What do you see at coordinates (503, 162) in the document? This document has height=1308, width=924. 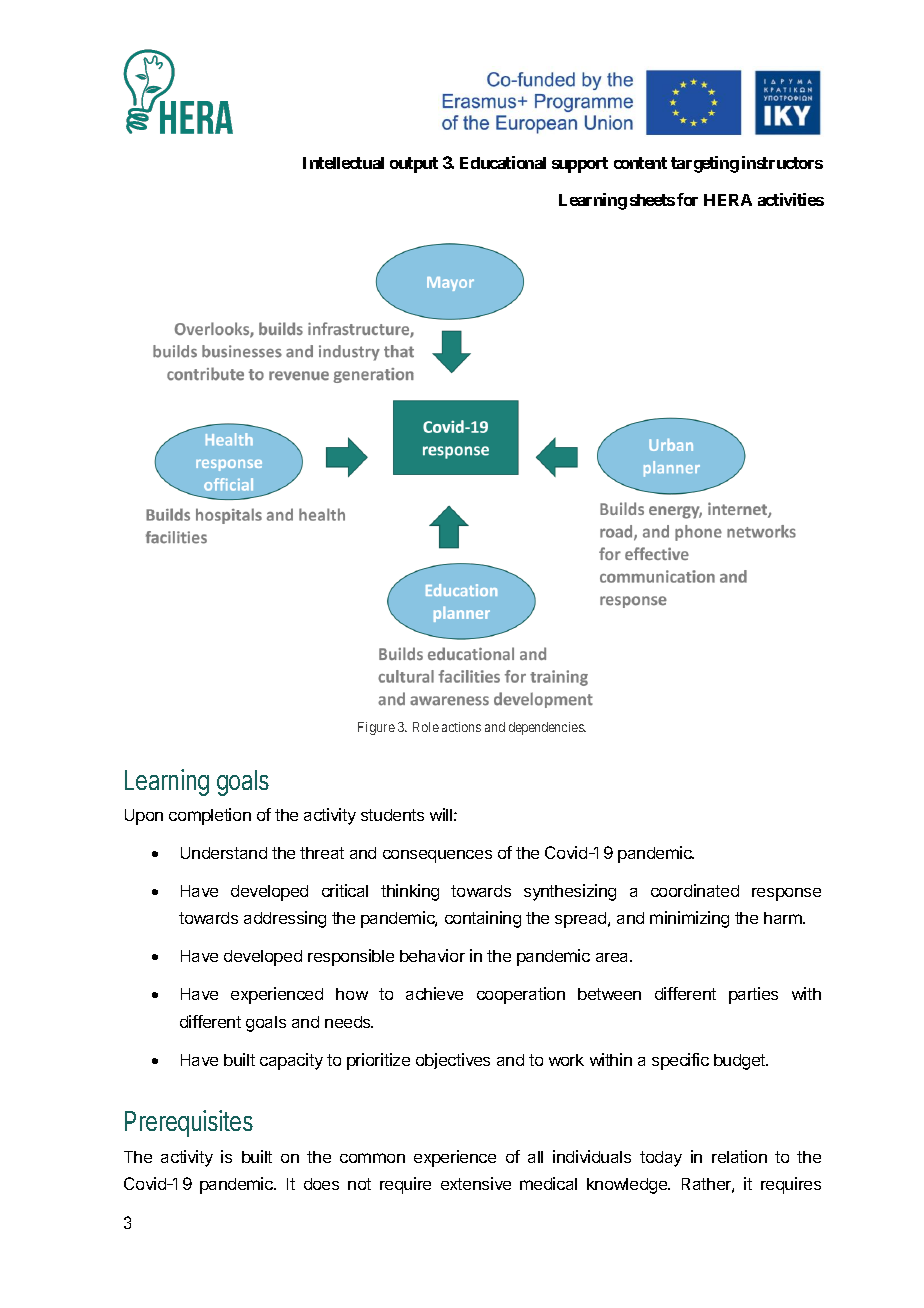 I see `Educational` at bounding box center [503, 162].
